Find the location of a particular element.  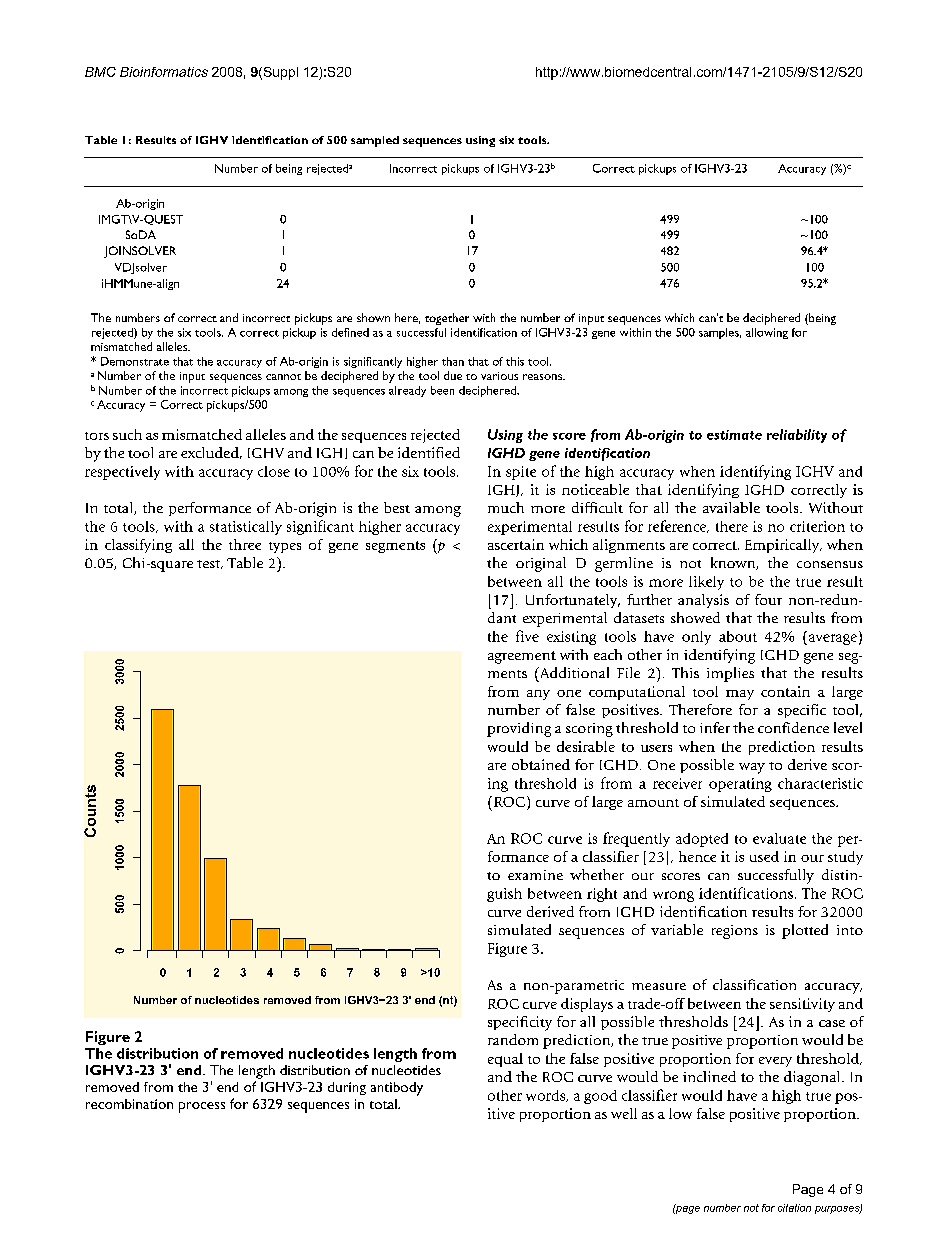

agreement is located at coordinates (522, 657).
